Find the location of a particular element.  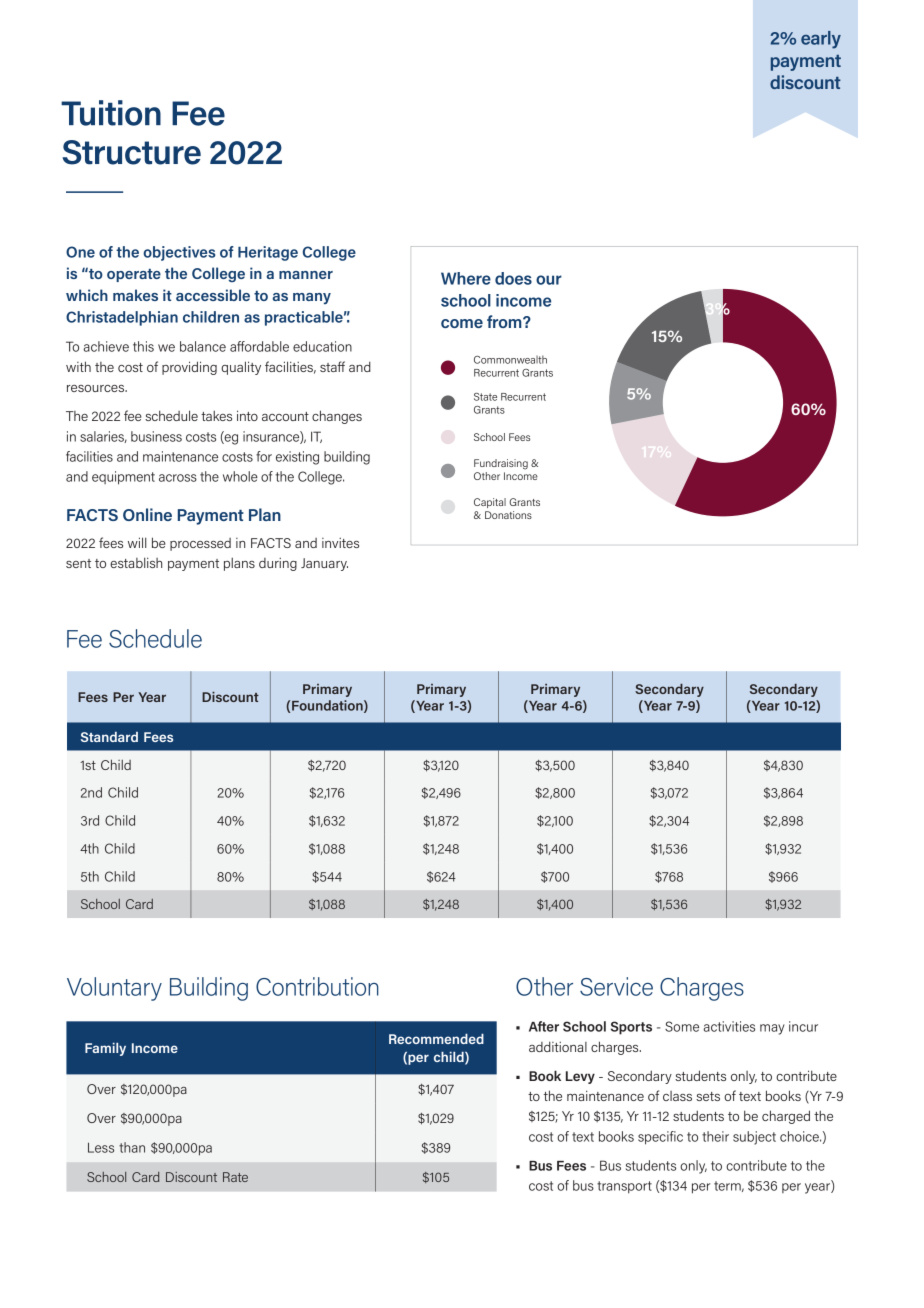

January is located at coordinates (324, 564).
